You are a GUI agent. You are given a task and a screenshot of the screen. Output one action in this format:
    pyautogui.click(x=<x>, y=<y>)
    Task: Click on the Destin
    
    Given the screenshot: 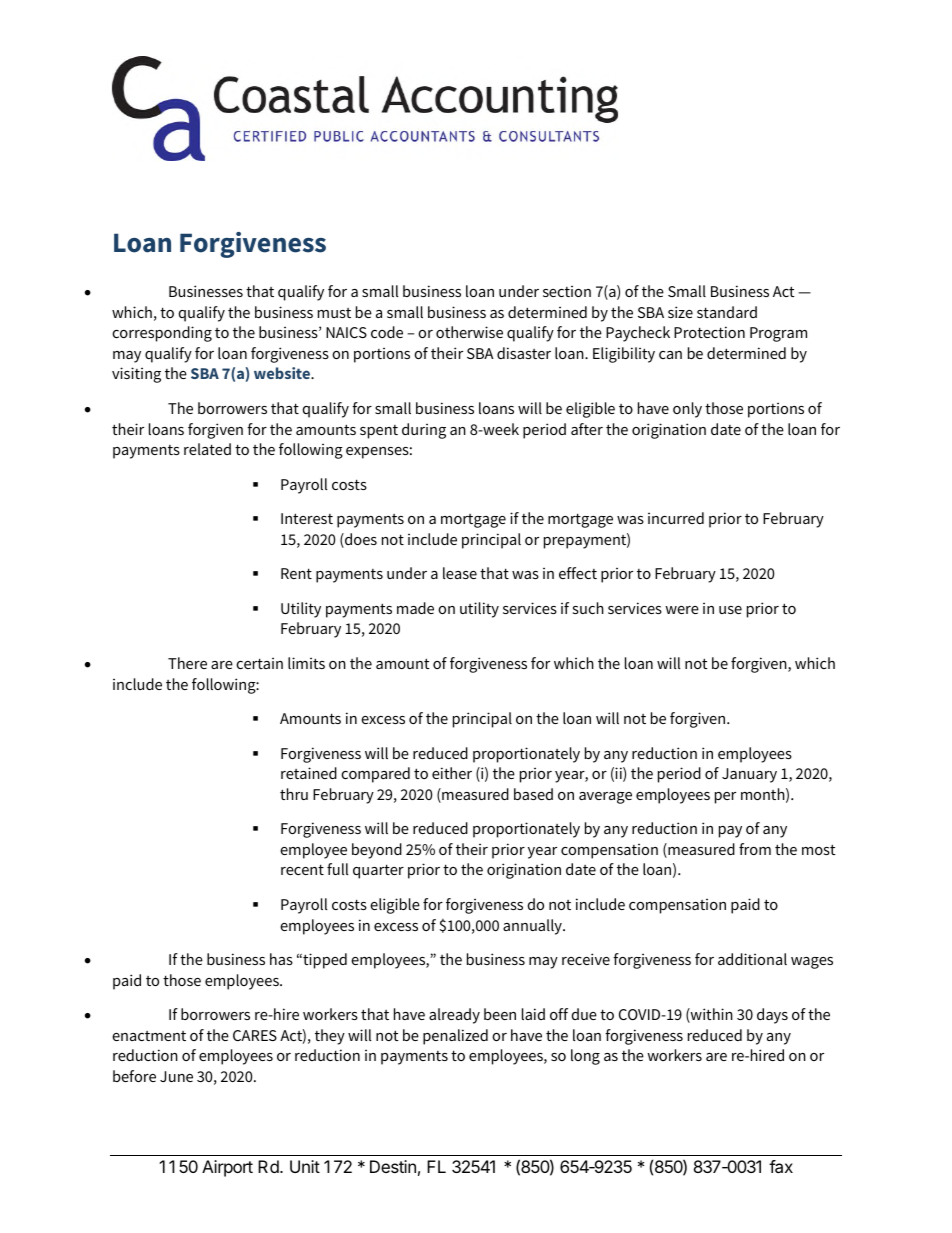 What is the action you would take?
    pyautogui.click(x=393, y=1166)
